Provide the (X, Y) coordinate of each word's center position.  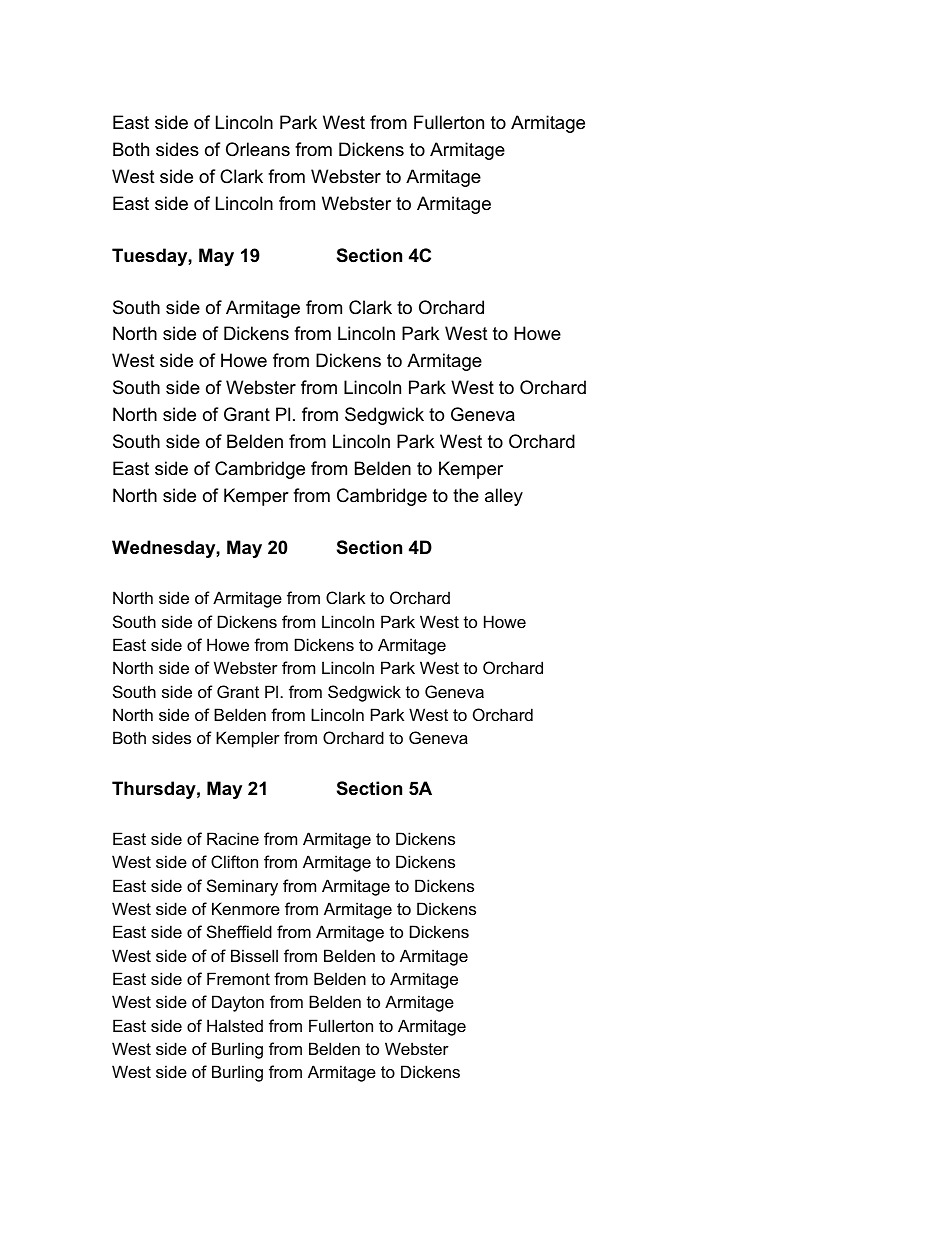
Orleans (258, 149)
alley (504, 497)
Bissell (254, 955)
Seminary (242, 887)
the (466, 495)
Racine (233, 838)
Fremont (238, 978)
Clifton (234, 861)
